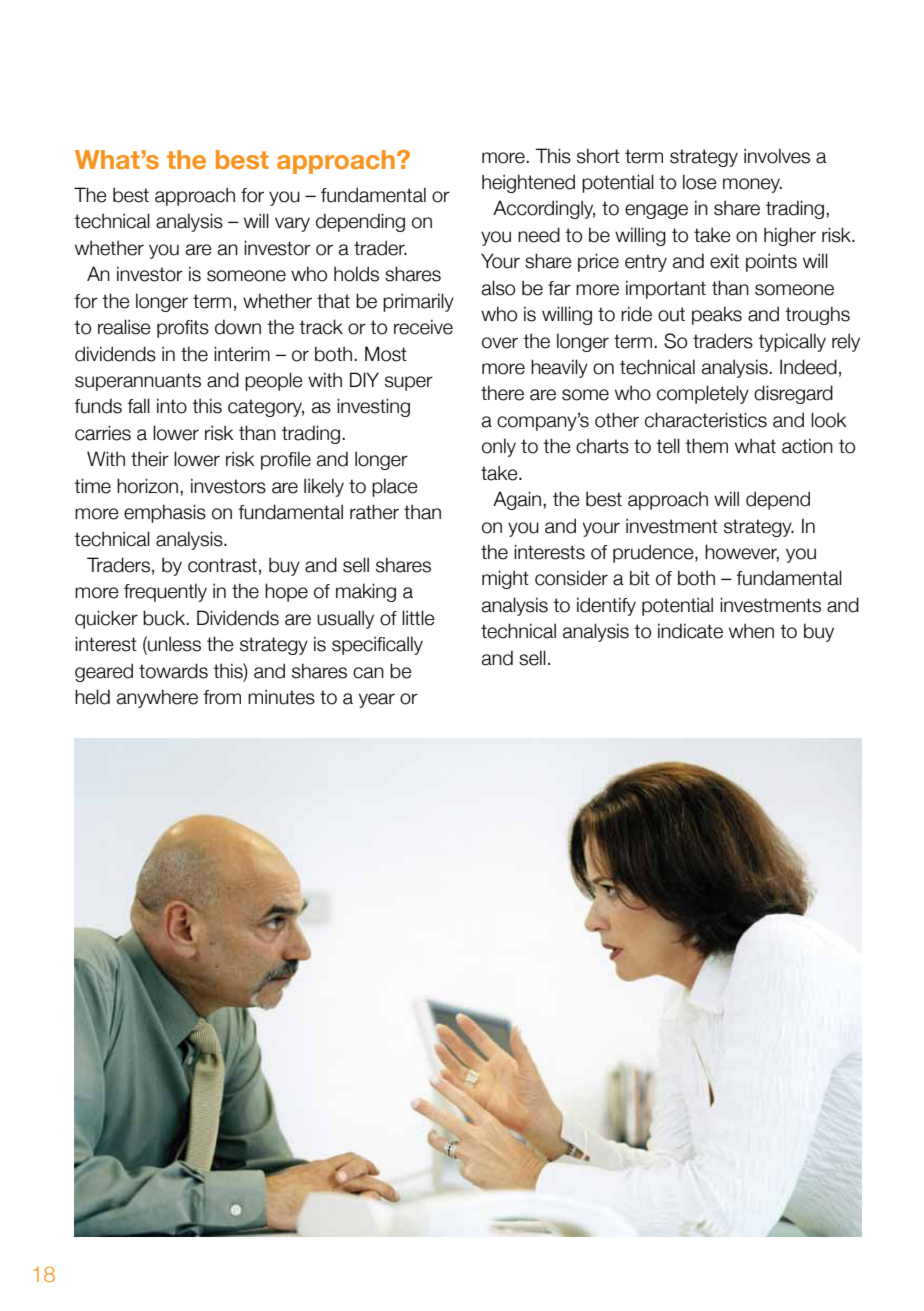  What do you see at coordinates (528, 183) in the document?
I see `heightened` at bounding box center [528, 183].
